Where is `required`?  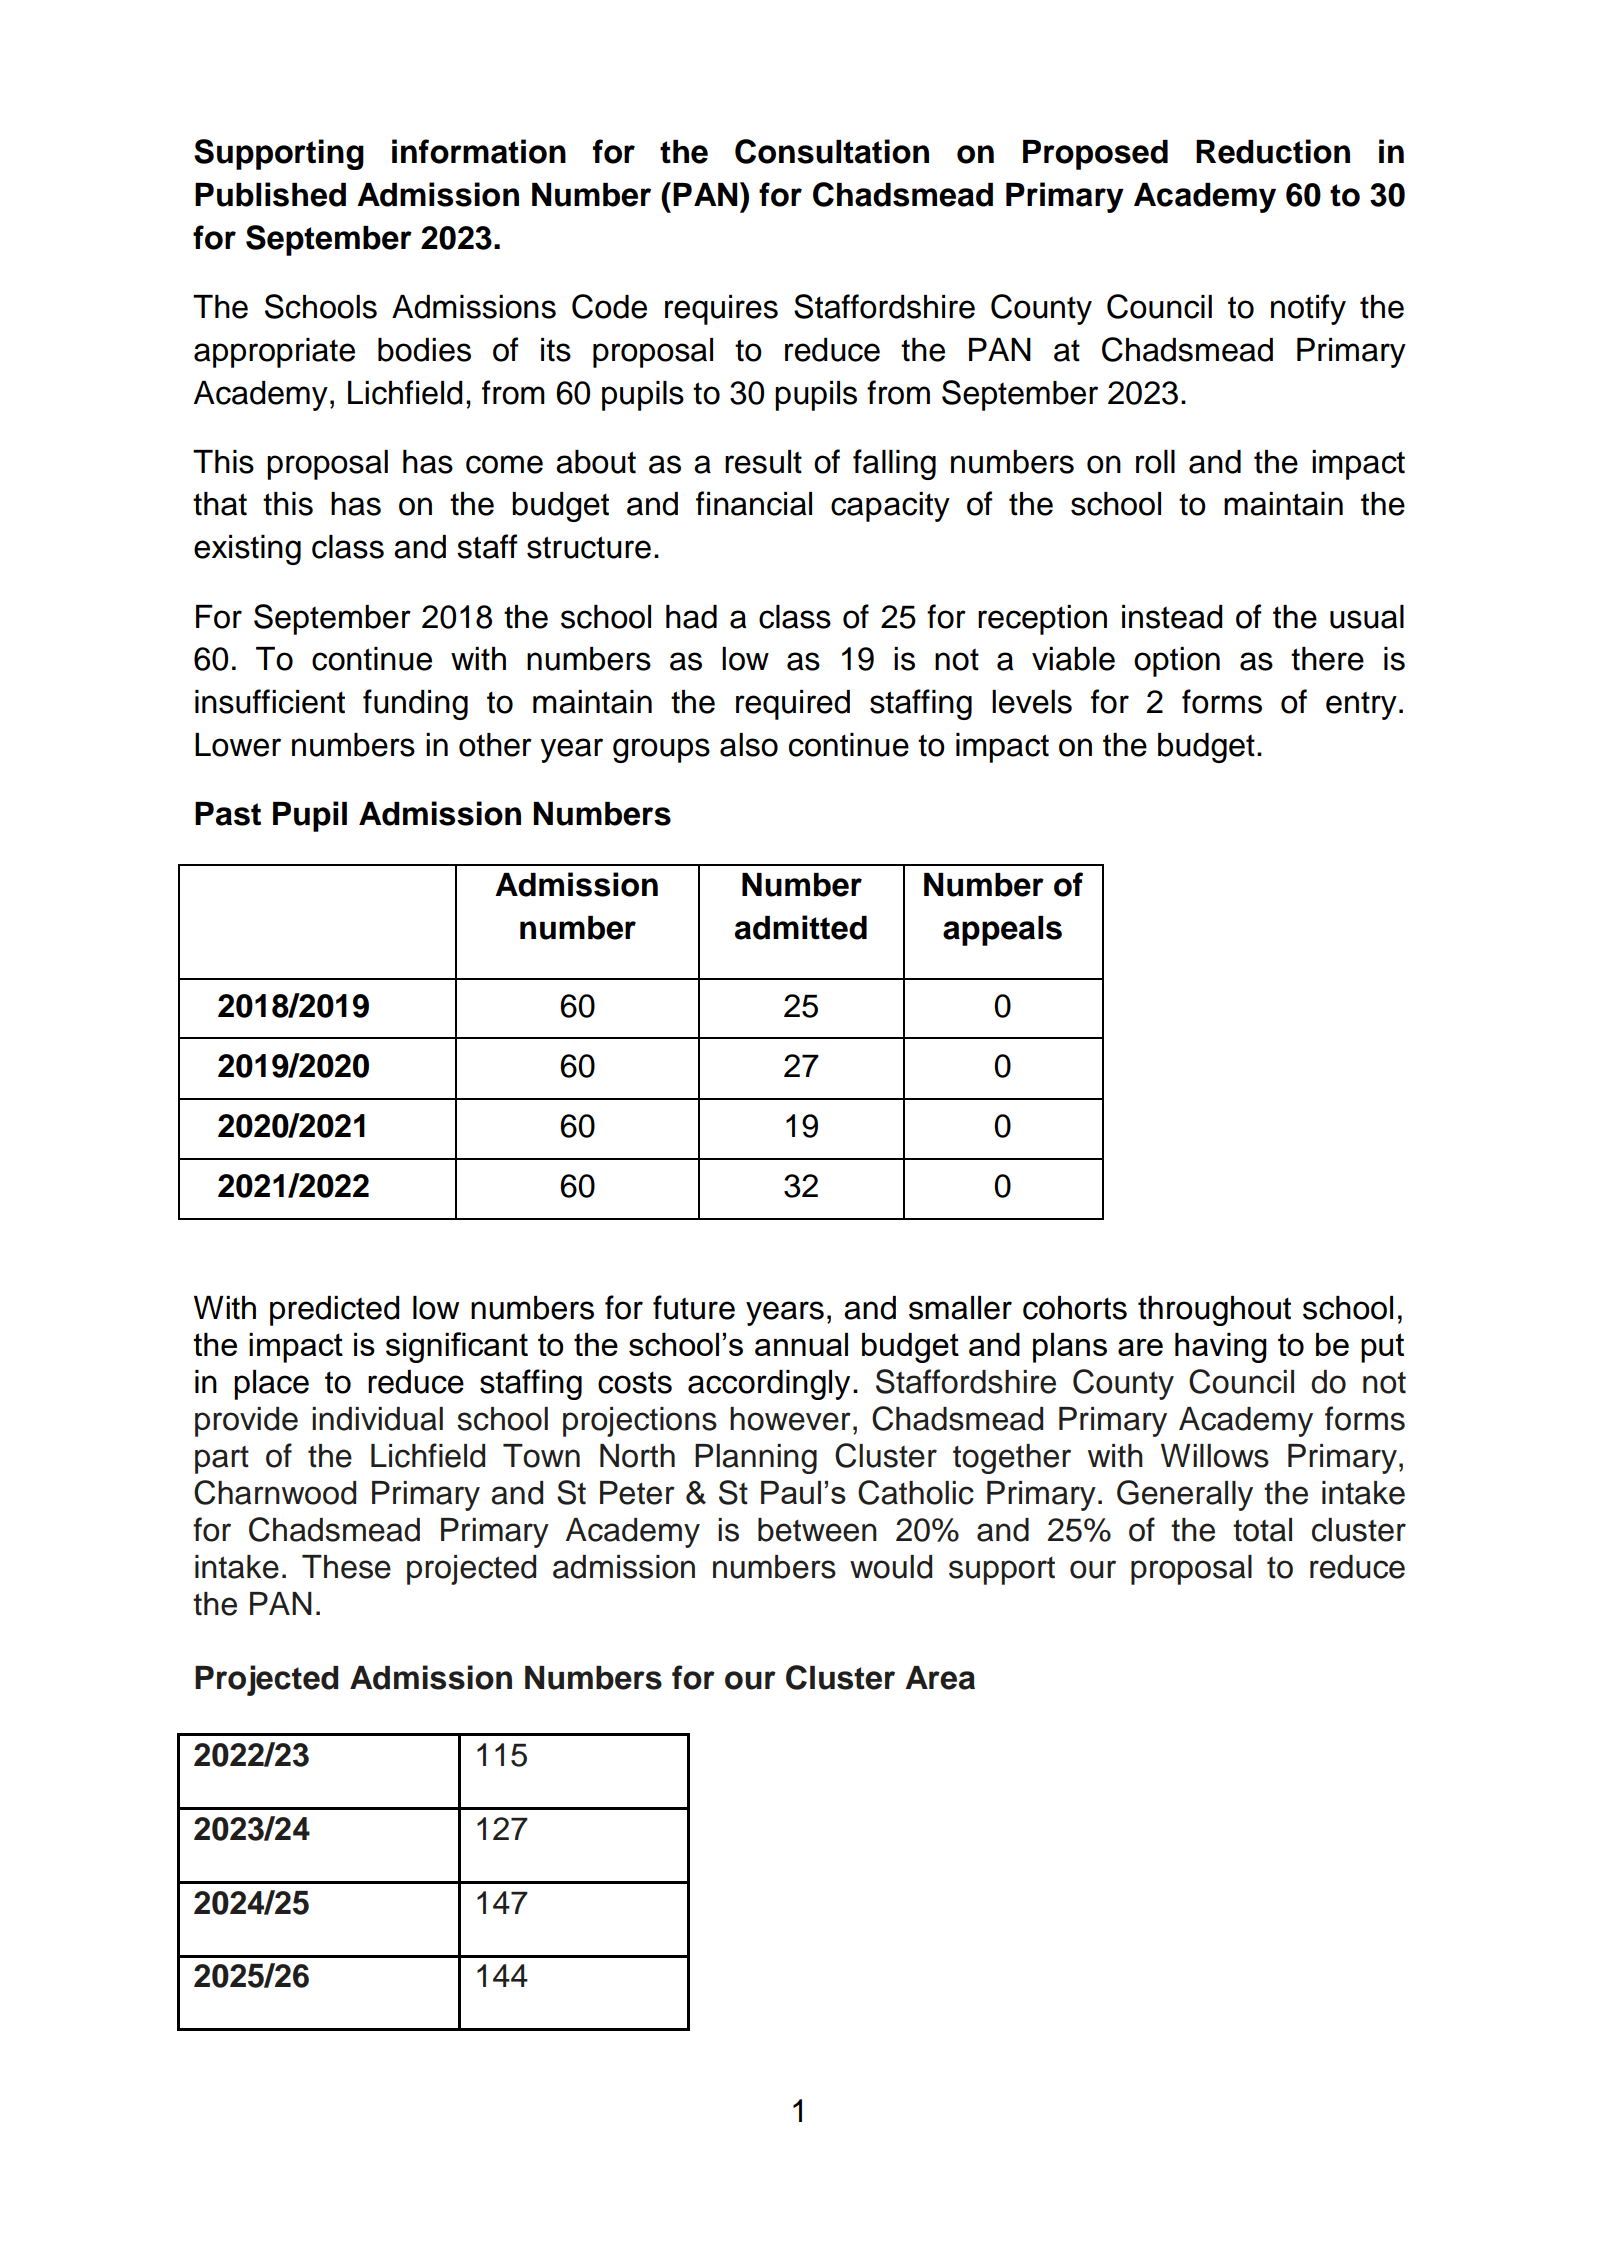
required is located at coordinates (793, 705).
